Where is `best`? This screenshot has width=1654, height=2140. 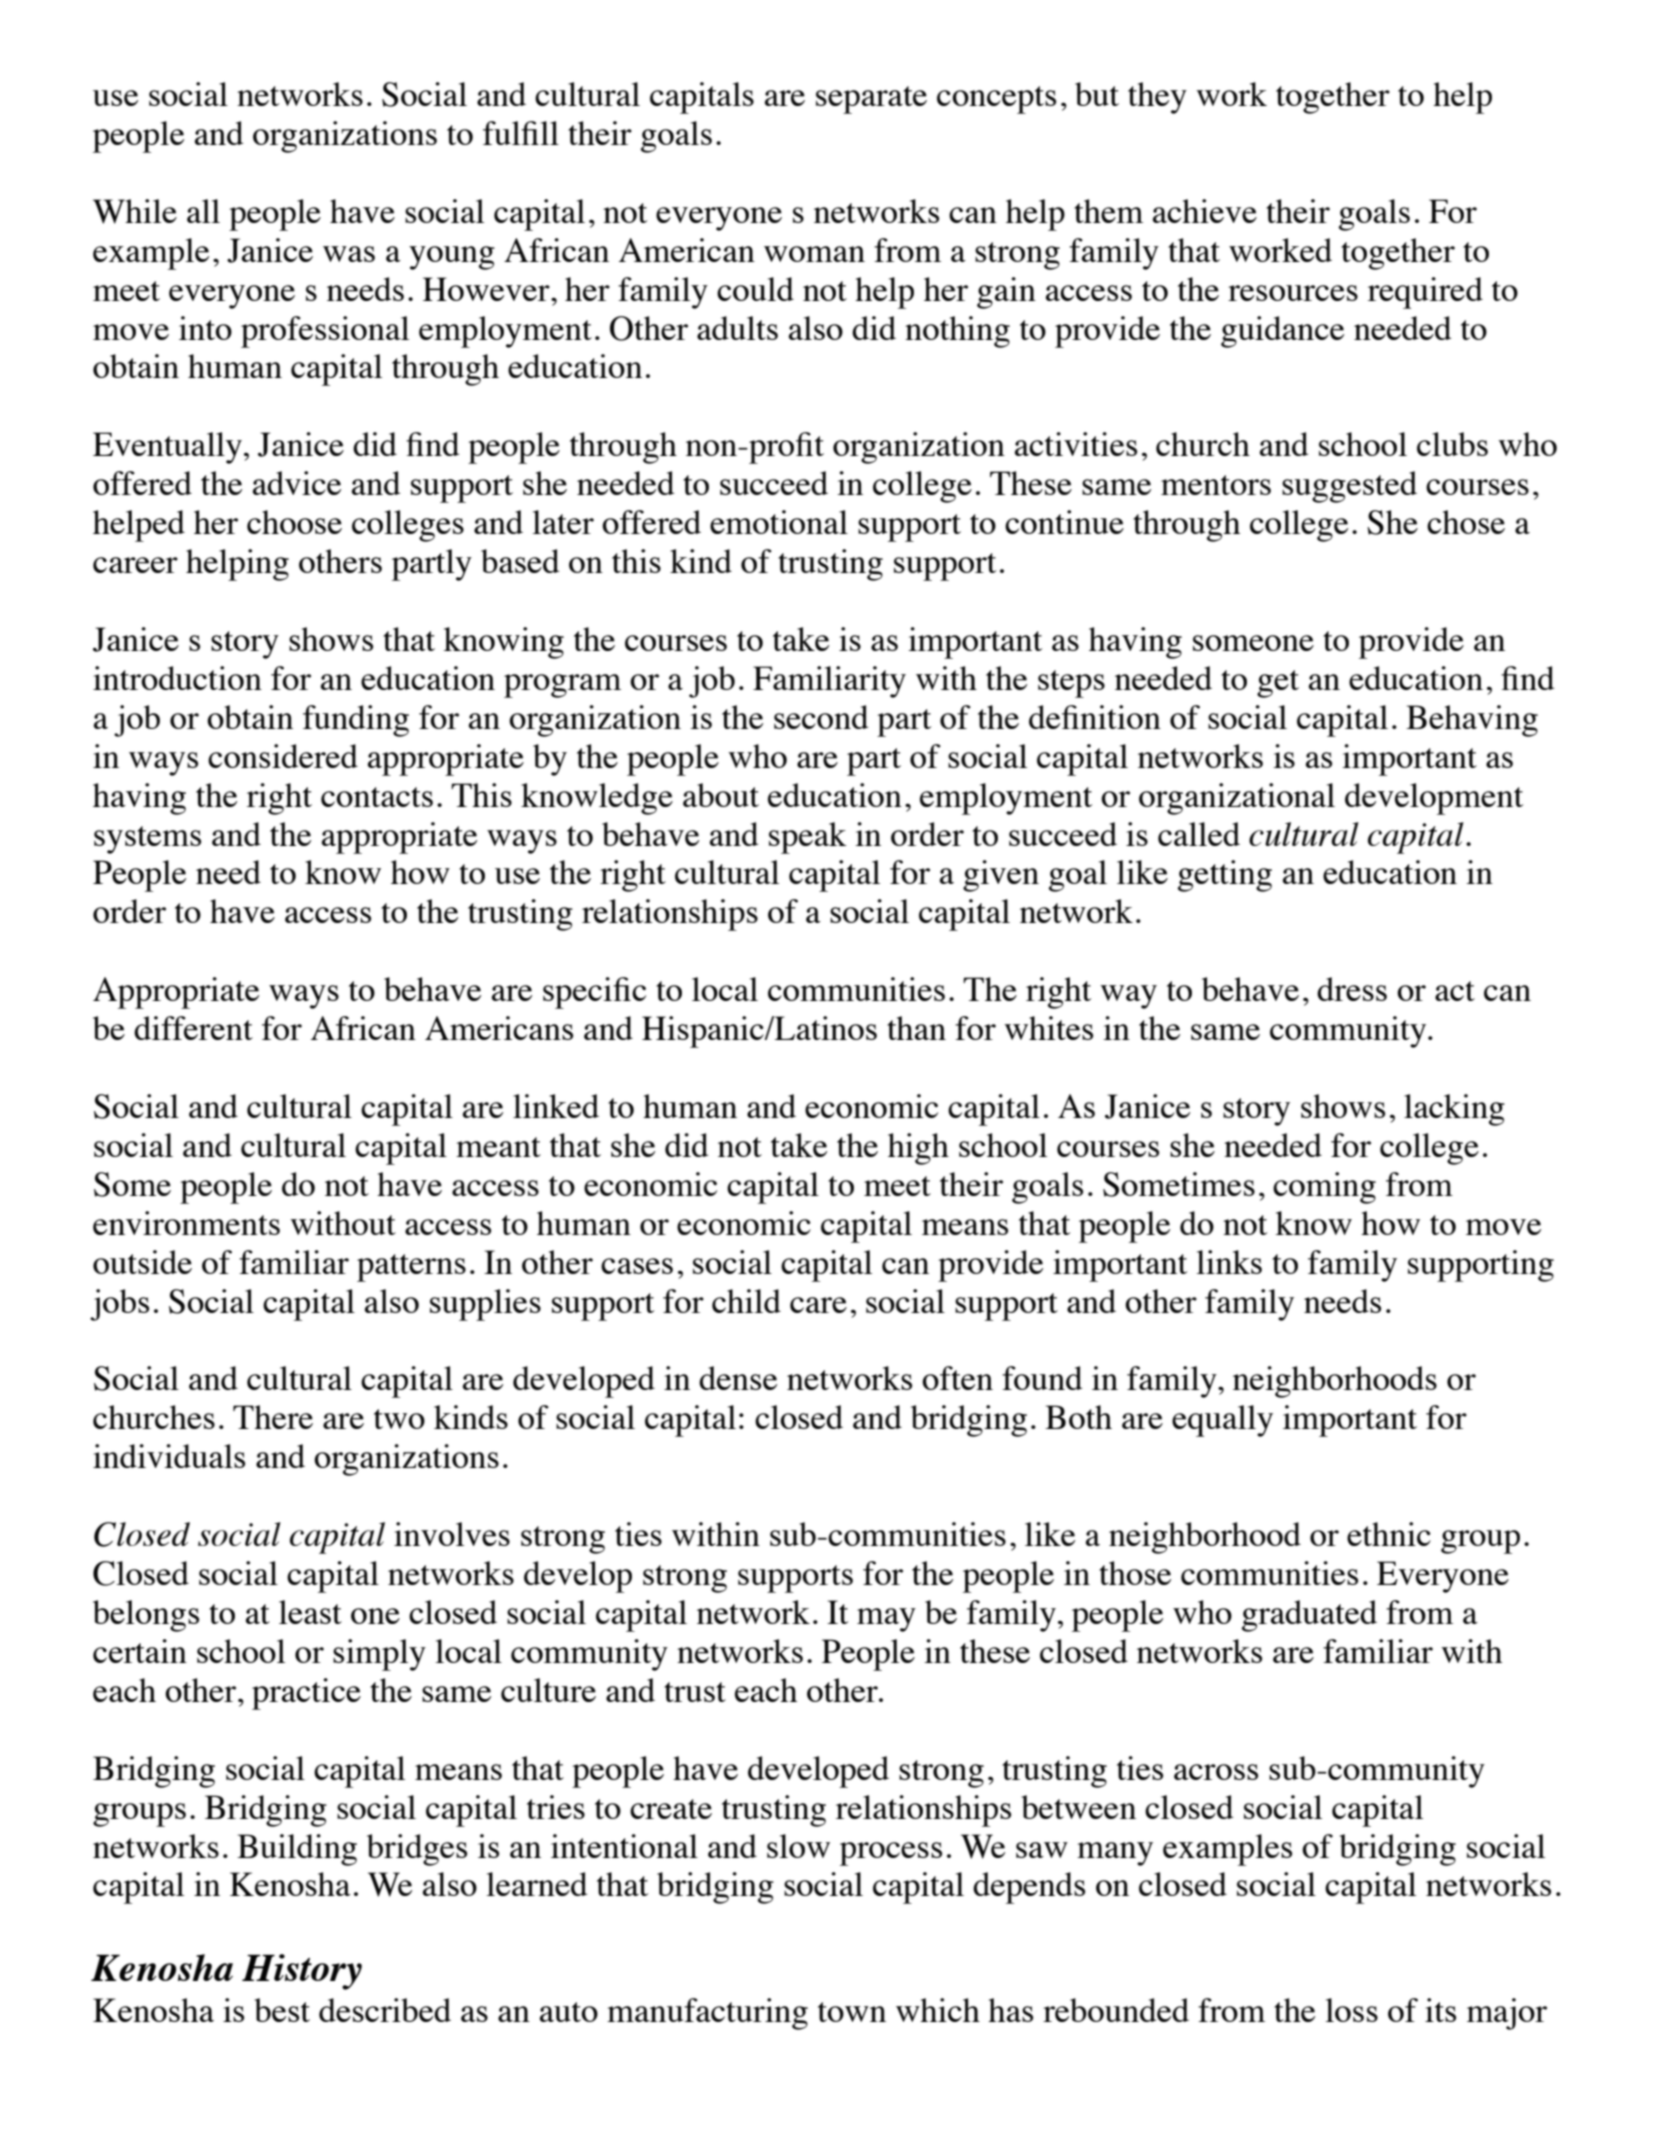
best is located at coordinates (282, 2010).
